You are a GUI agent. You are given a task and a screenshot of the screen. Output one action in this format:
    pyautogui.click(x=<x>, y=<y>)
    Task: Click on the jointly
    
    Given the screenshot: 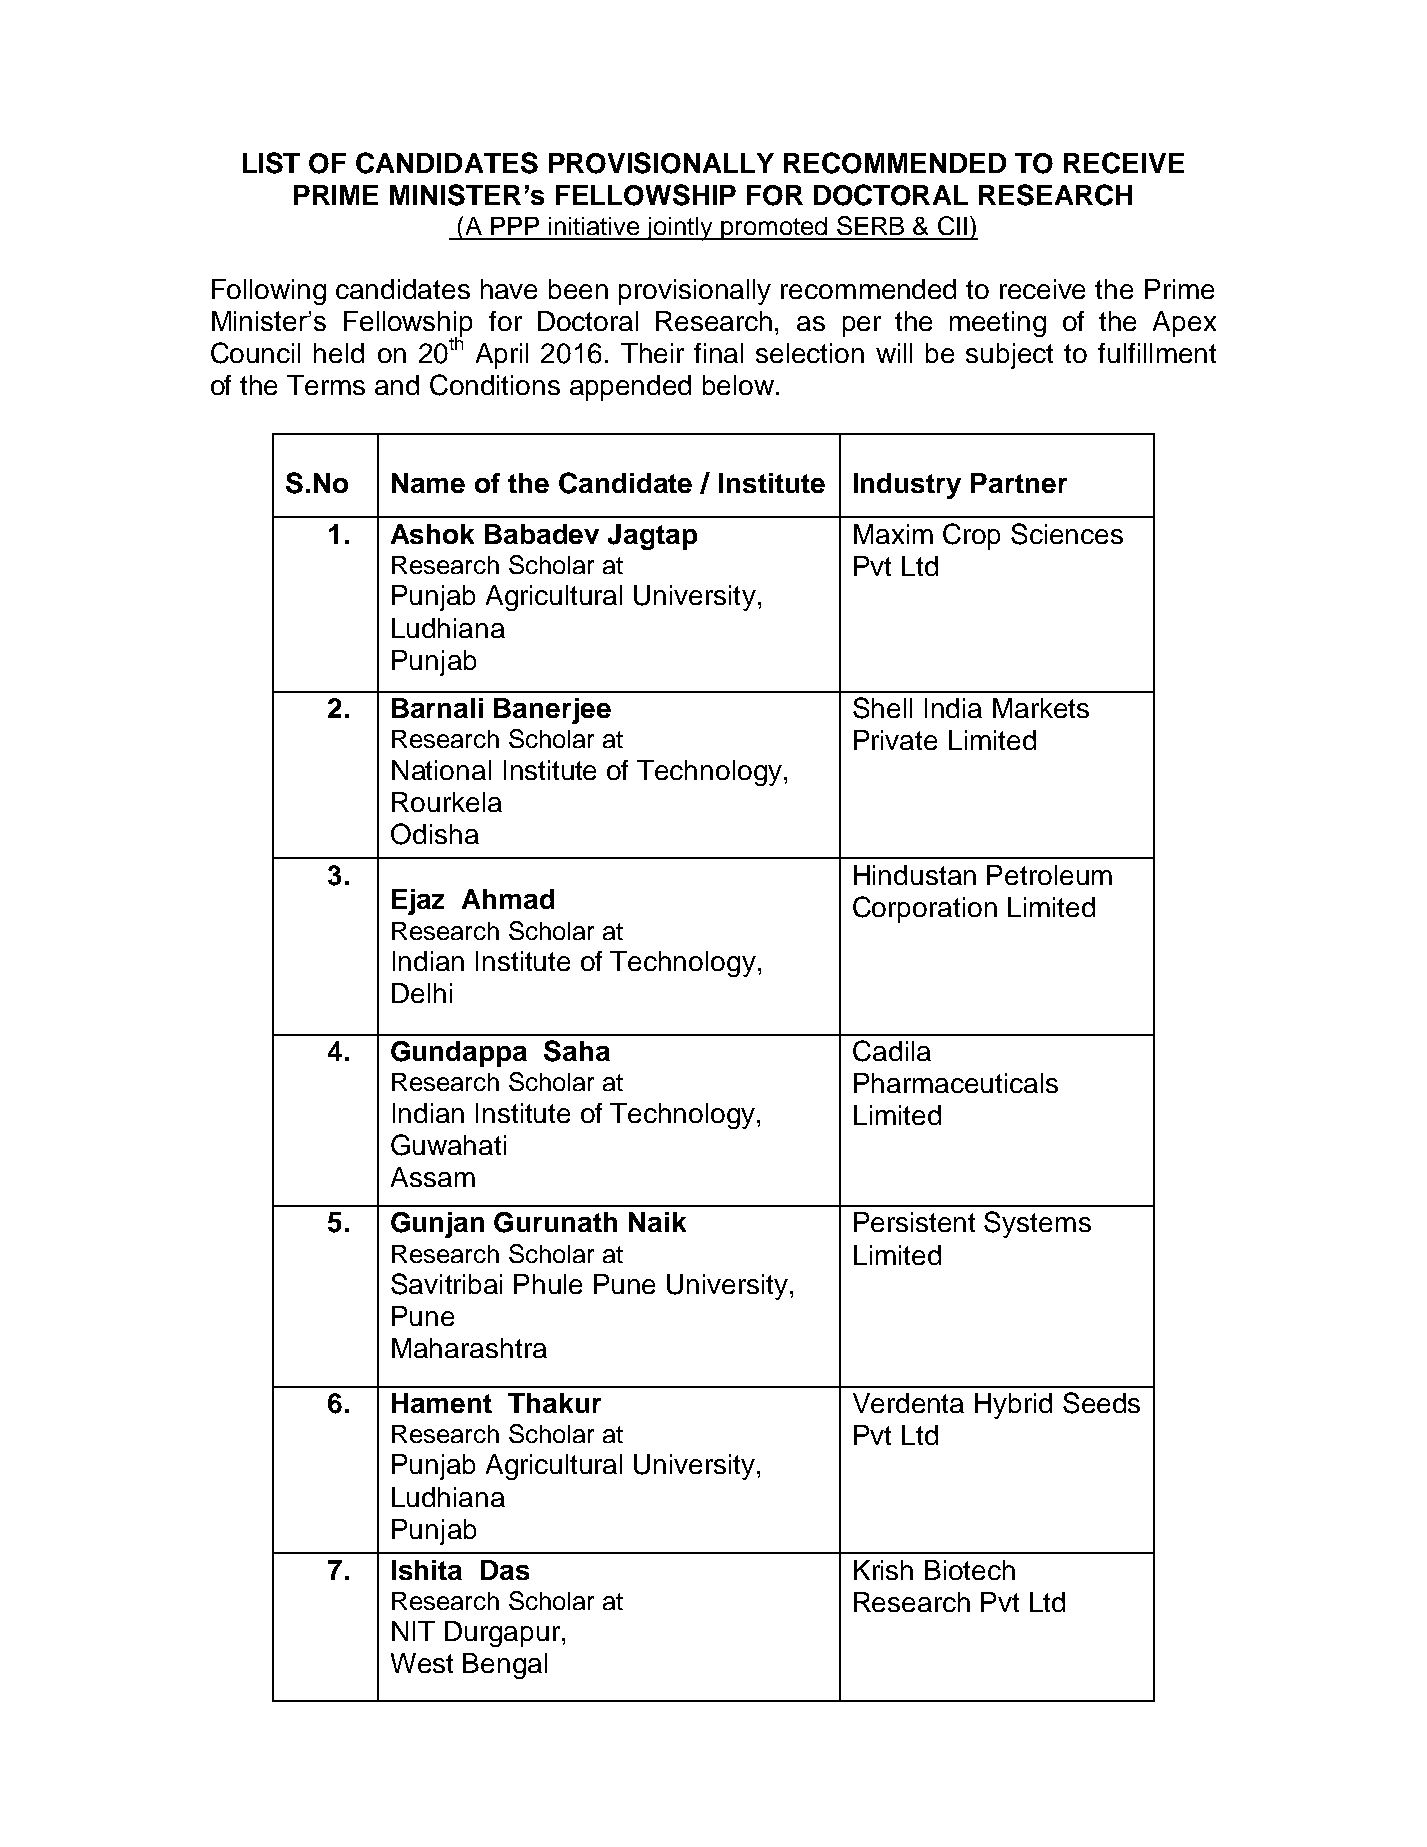 What is the action you would take?
    pyautogui.click(x=680, y=229)
